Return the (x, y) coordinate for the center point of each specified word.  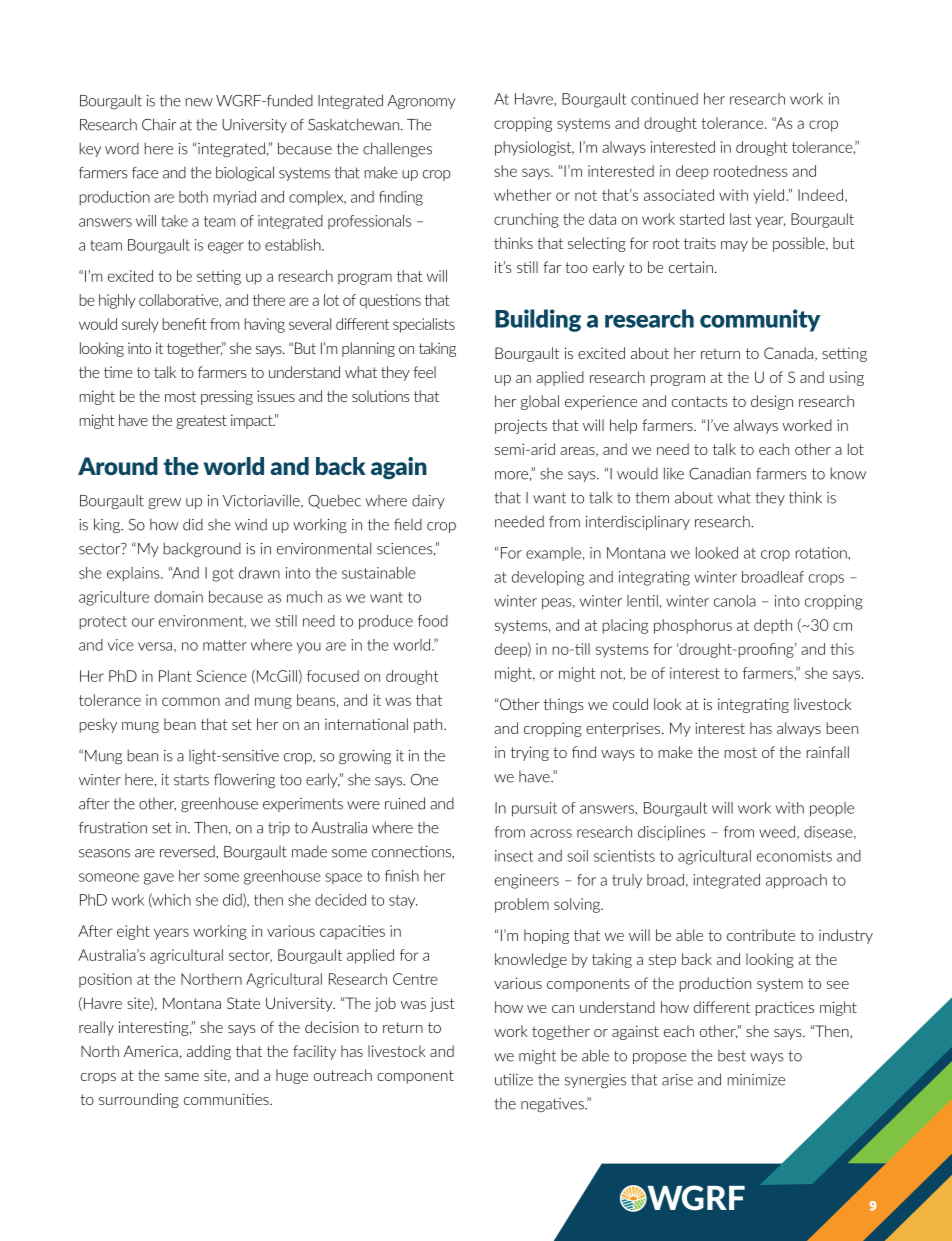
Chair (159, 124)
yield (770, 196)
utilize (514, 1079)
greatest (201, 422)
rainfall (828, 752)
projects (521, 426)
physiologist (534, 148)
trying (530, 753)
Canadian (720, 473)
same (182, 1077)
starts (191, 780)
